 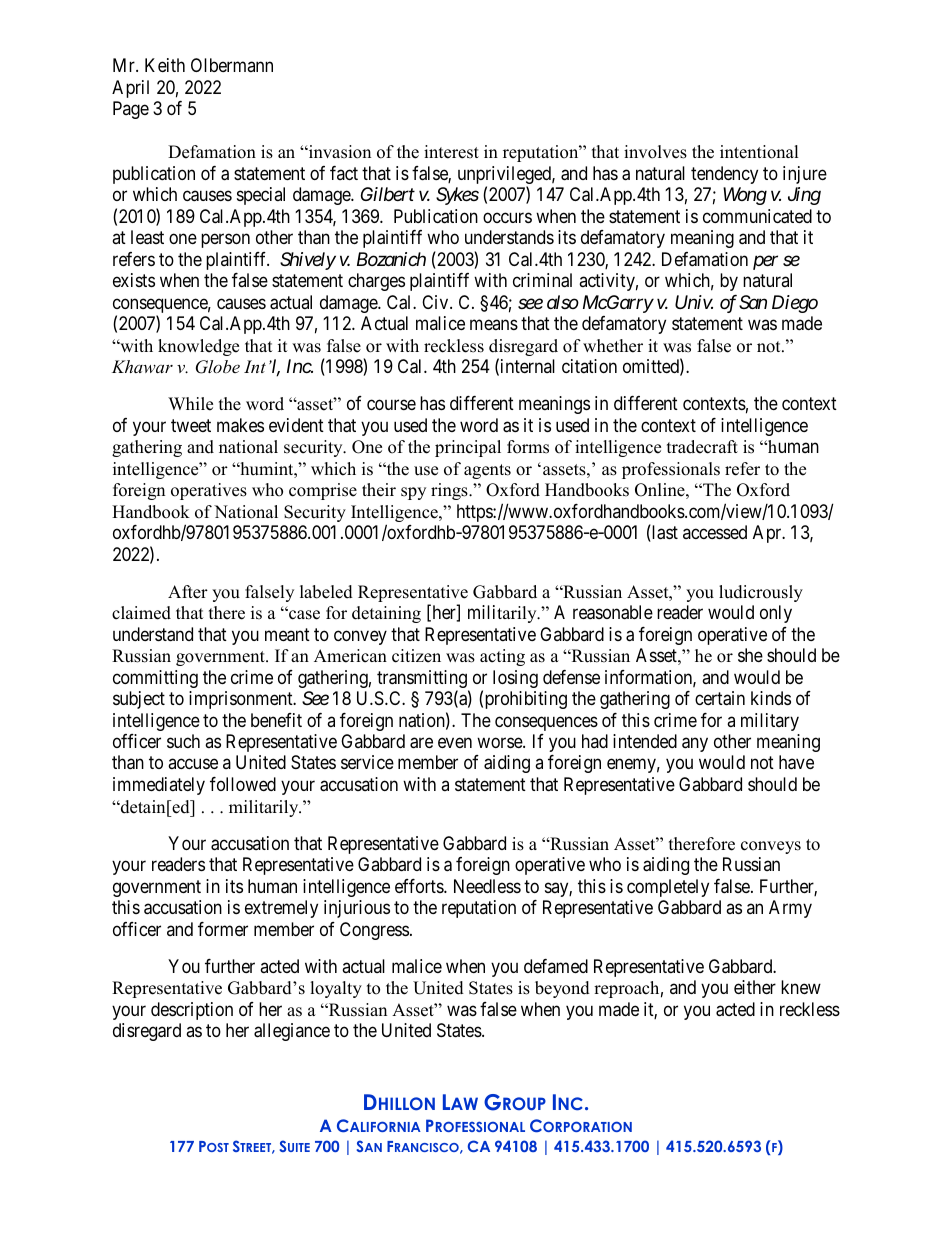 I want to click on accuse, so click(x=193, y=764).
